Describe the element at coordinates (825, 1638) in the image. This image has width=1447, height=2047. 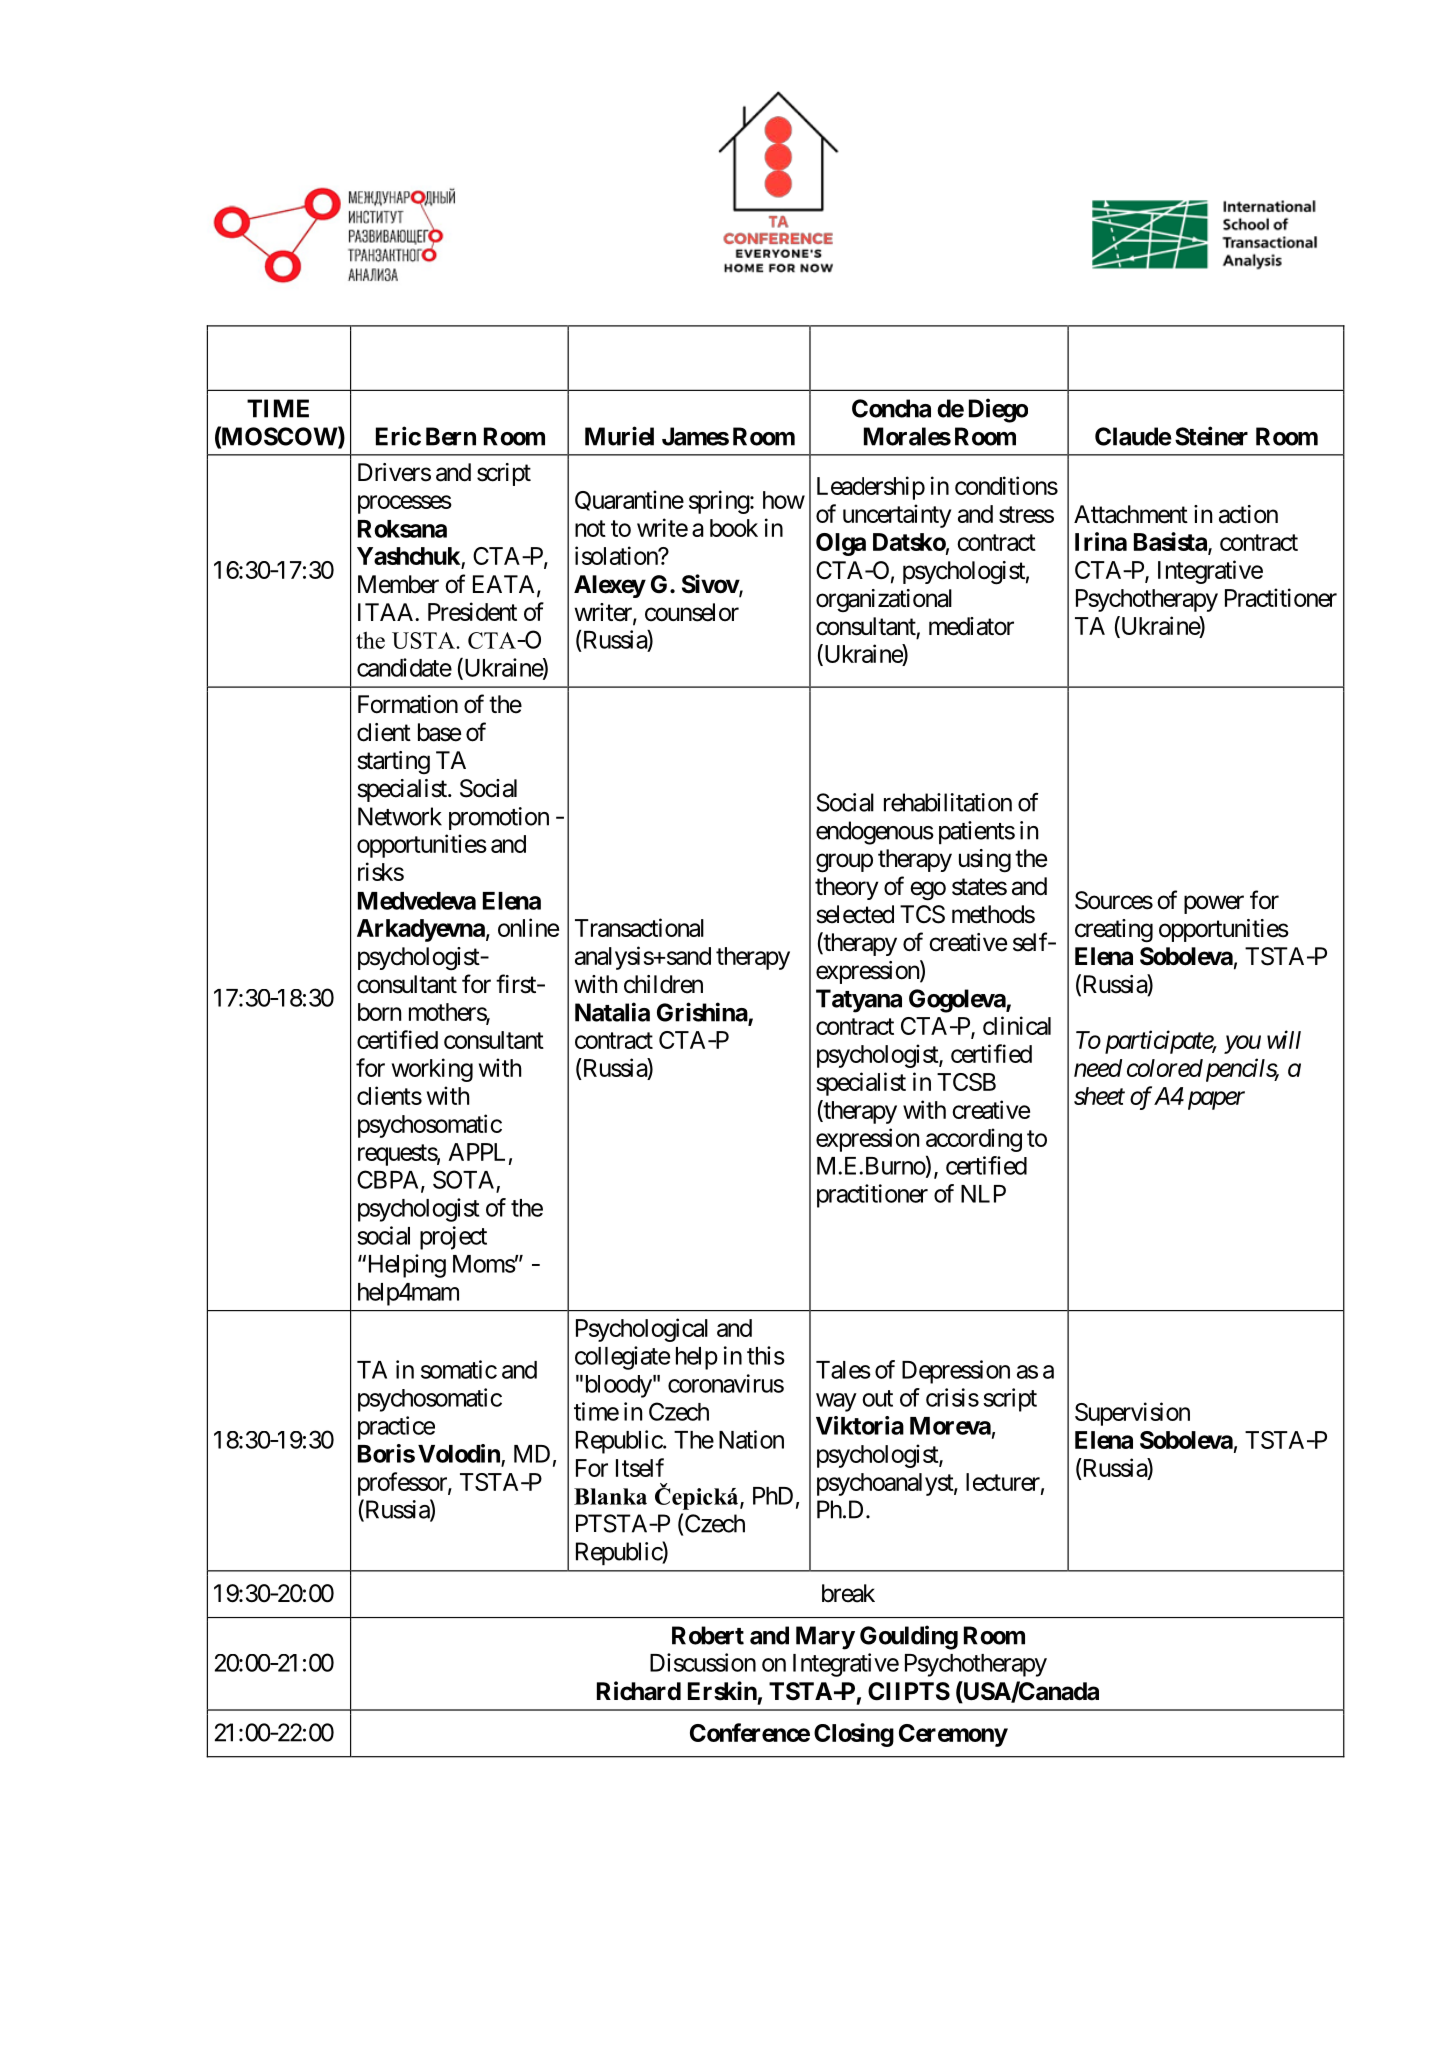
I see `Mary` at that location.
